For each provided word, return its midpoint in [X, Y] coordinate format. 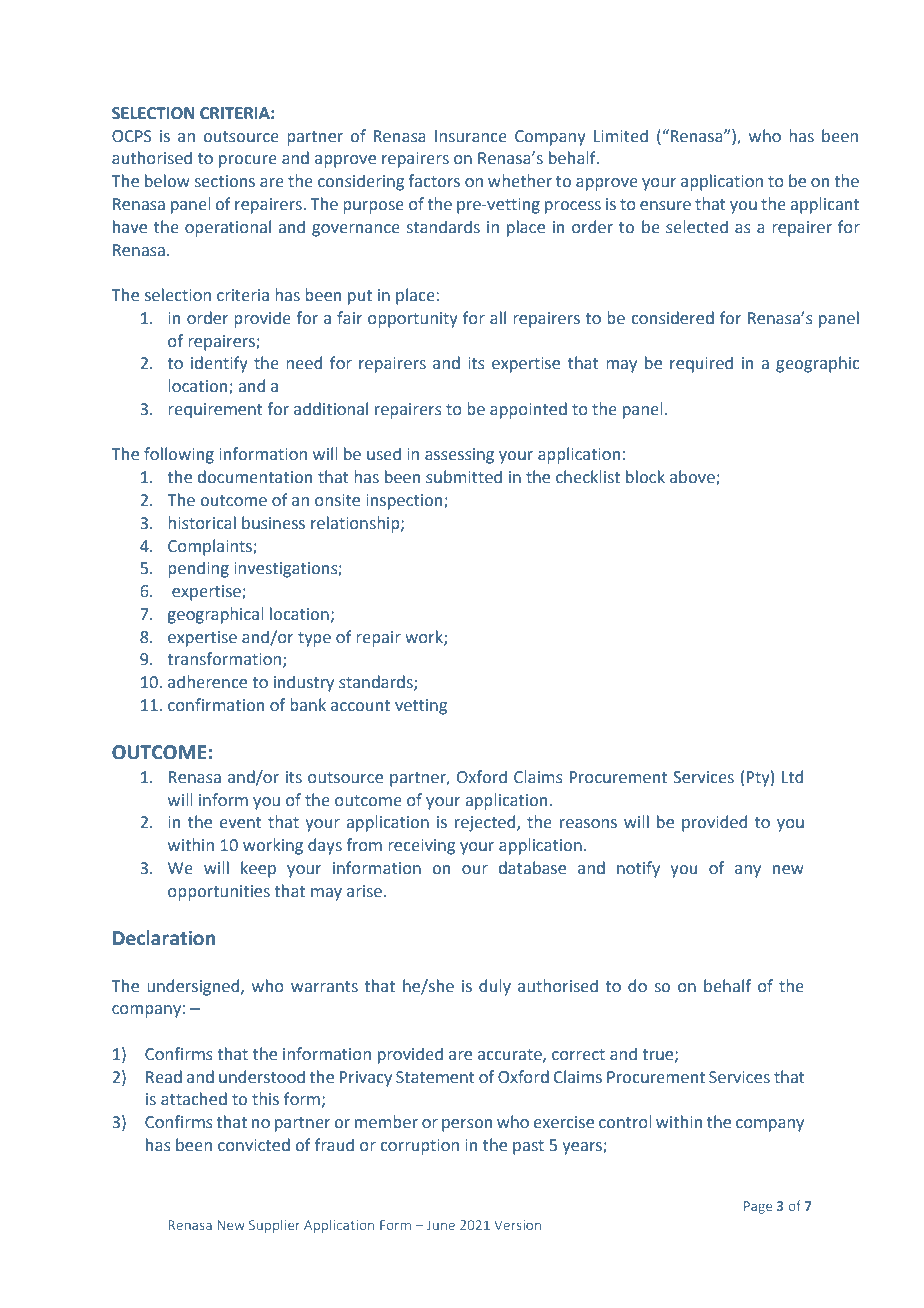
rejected [486, 823]
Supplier [274, 1226]
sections [225, 181]
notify [638, 869]
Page [758, 1207]
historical [202, 523]
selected [697, 227]
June [441, 1225]
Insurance [471, 136]
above [693, 478]
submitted [464, 477]
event [241, 823]
